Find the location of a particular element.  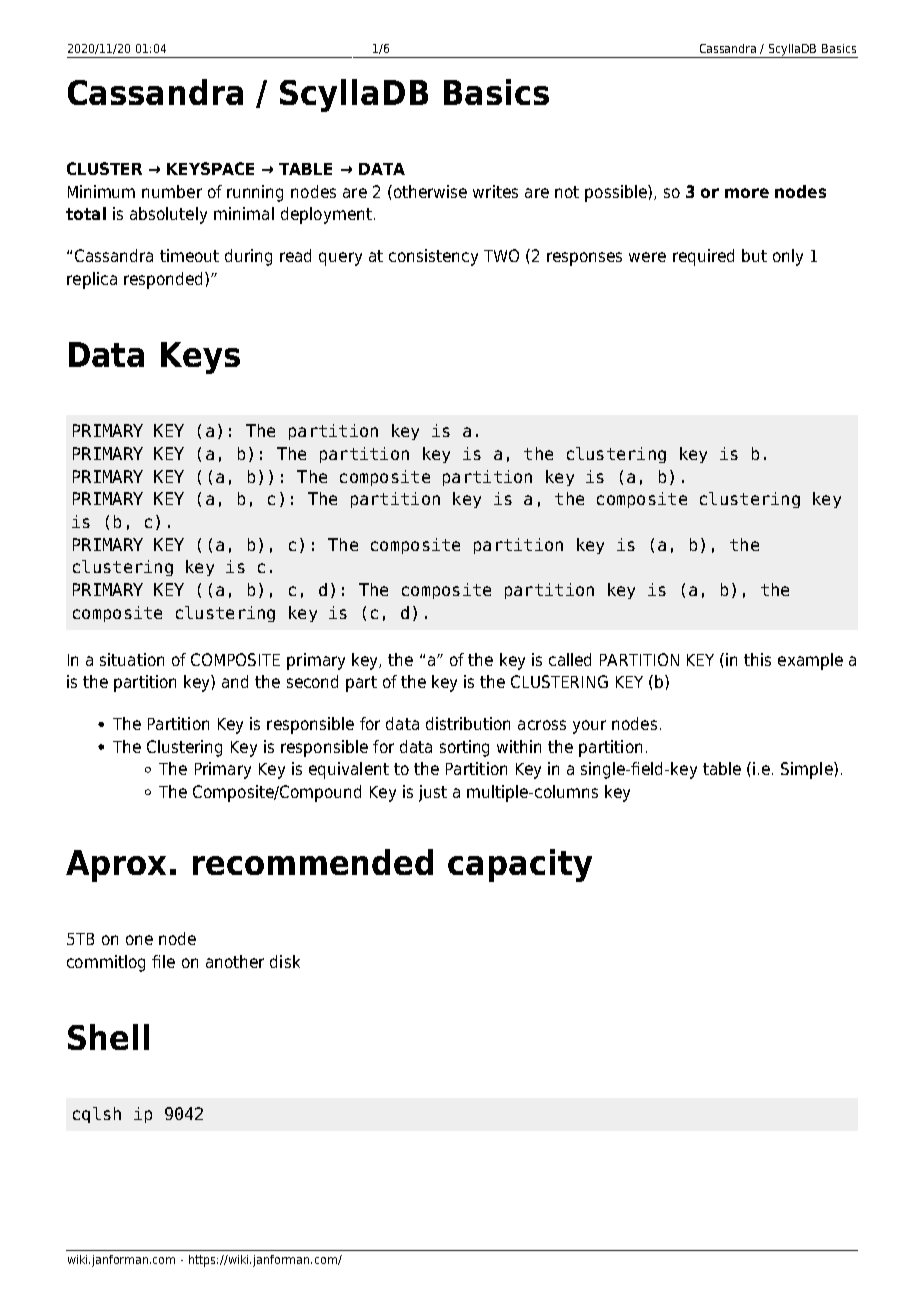

situation is located at coordinates (132, 659).
